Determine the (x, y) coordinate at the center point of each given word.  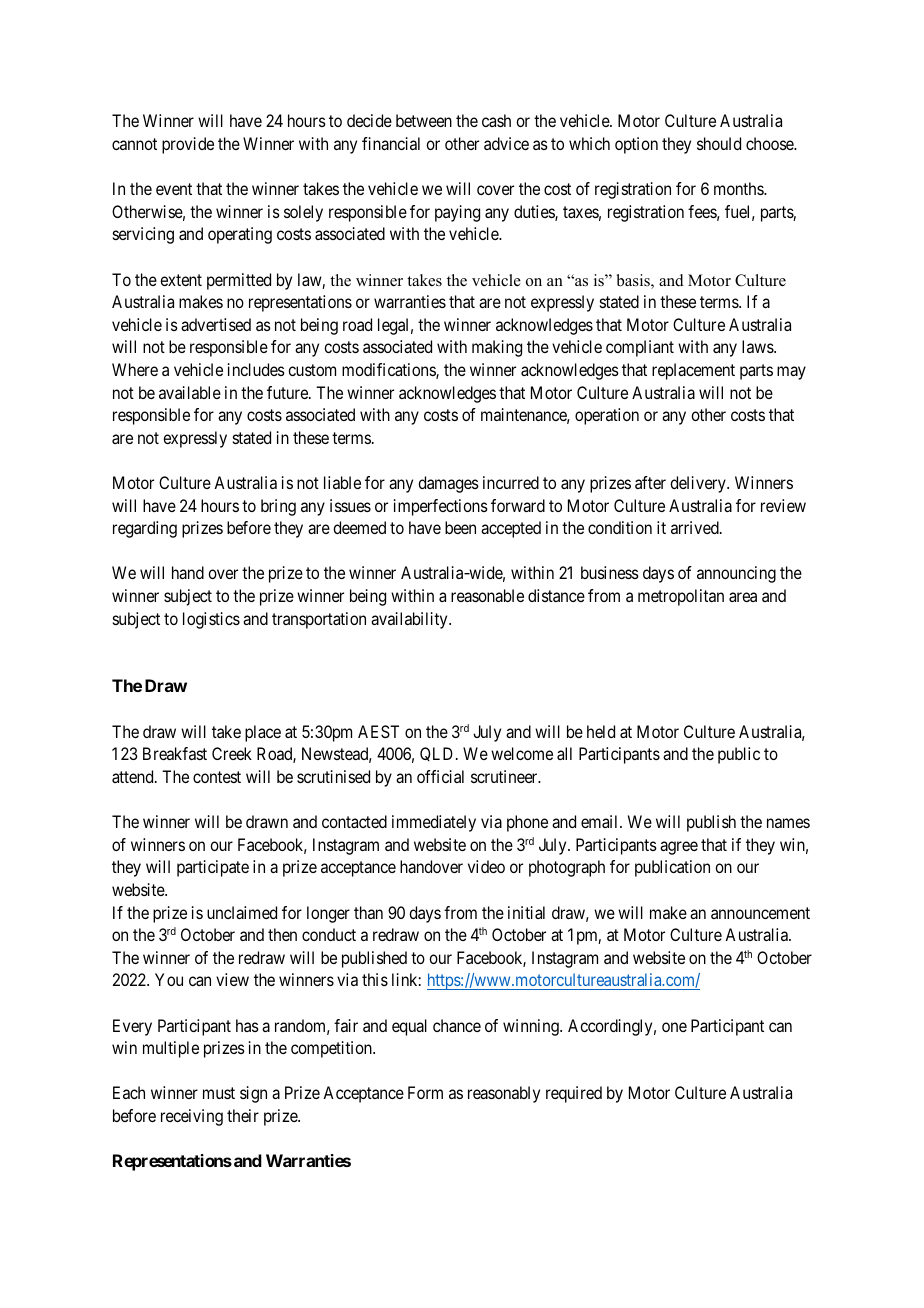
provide (188, 145)
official (440, 776)
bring (278, 507)
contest (217, 777)
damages (448, 484)
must (219, 1093)
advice (506, 143)
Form (425, 1092)
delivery (699, 484)
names (788, 823)
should (719, 143)
